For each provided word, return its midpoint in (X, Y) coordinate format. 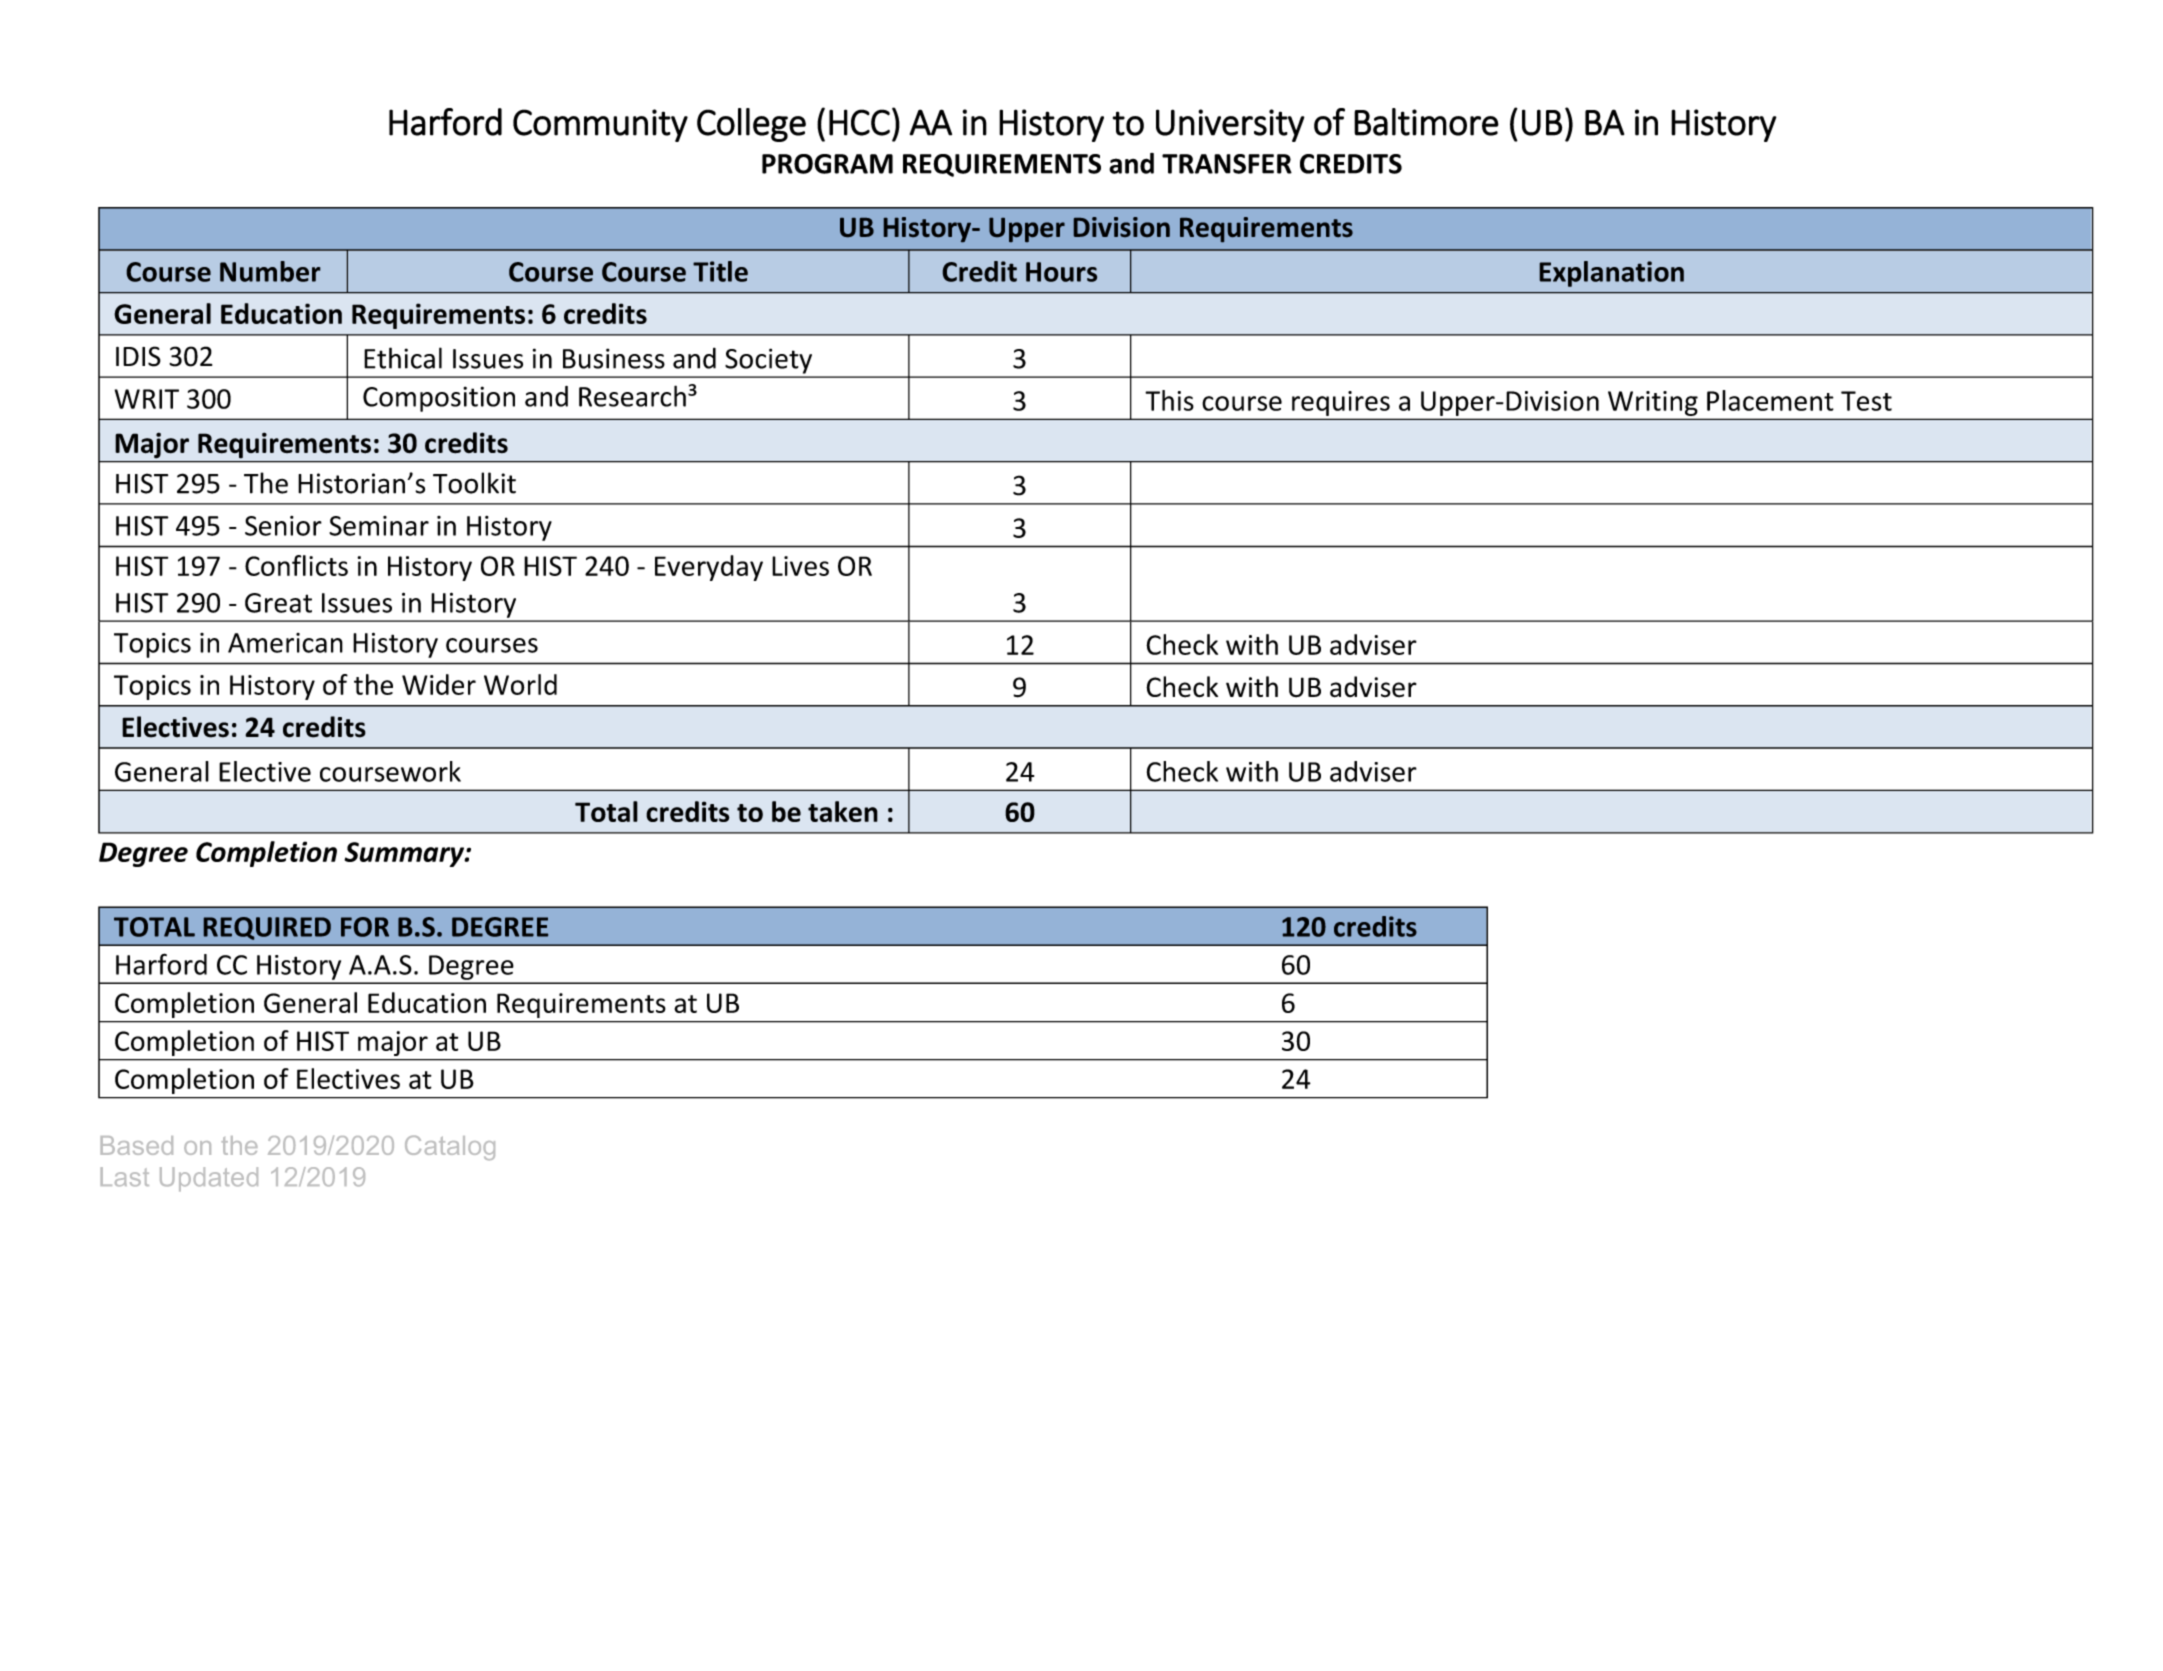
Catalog (450, 1148)
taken (843, 811)
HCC (859, 122)
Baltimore (1426, 122)
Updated (209, 1179)
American (285, 643)
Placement (1770, 400)
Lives (800, 566)
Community (600, 125)
